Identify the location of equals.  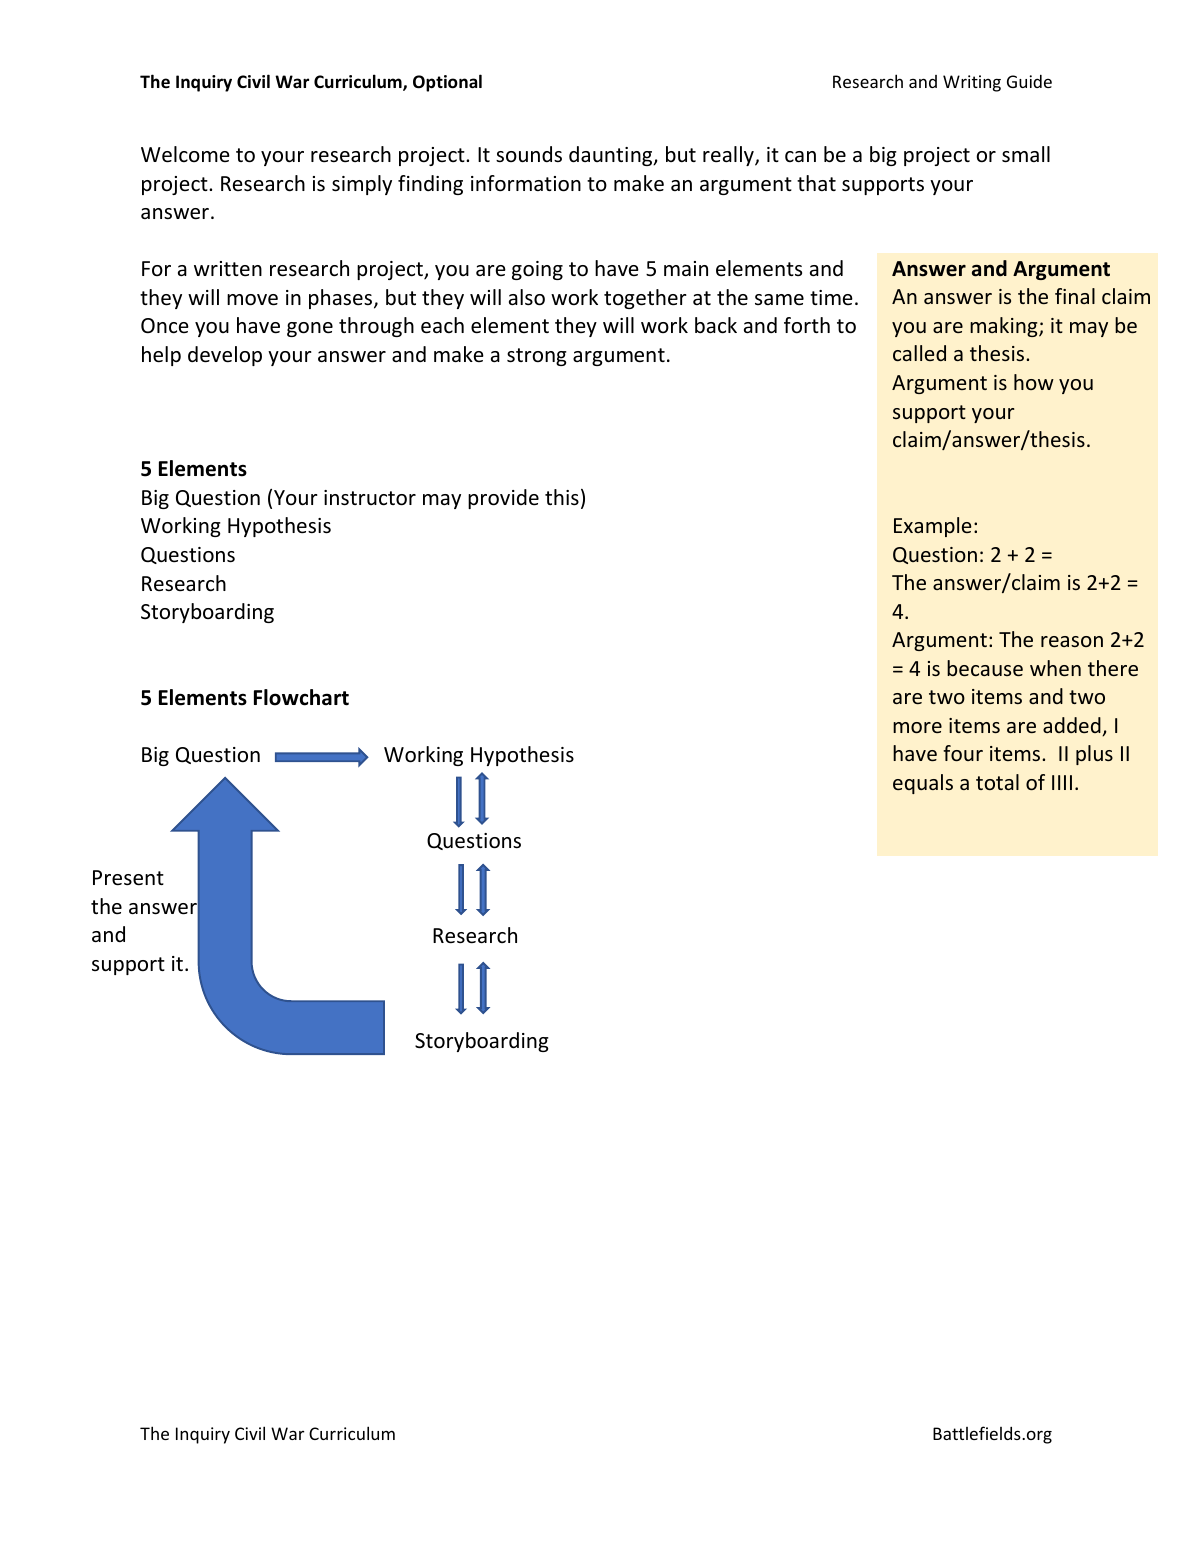
(923, 784).
